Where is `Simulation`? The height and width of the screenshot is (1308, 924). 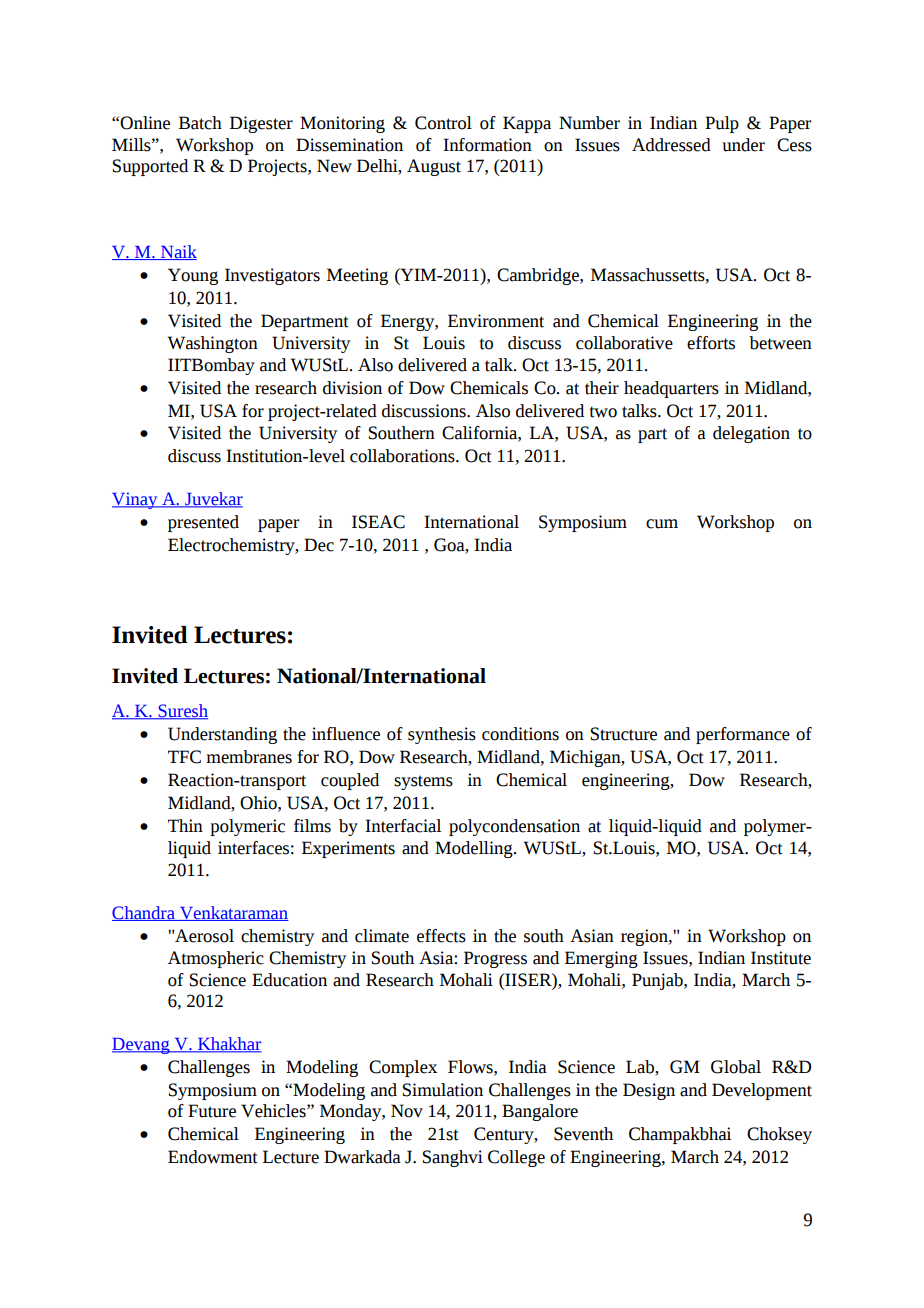
Simulation is located at coordinates (443, 1090).
